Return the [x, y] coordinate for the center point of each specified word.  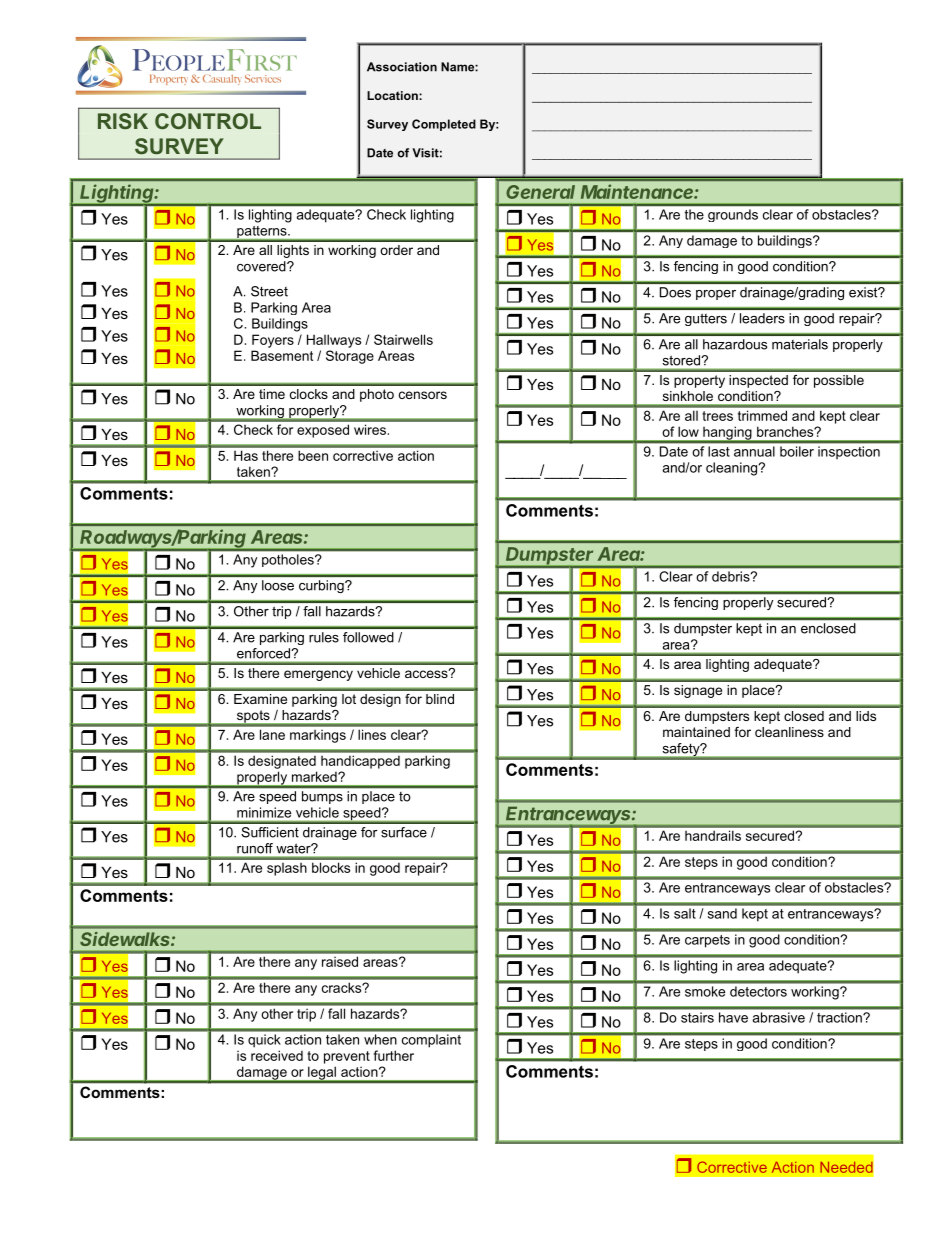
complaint [431, 1040]
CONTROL [208, 121]
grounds [733, 215]
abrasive [779, 1017]
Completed [444, 125]
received [277, 1055]
